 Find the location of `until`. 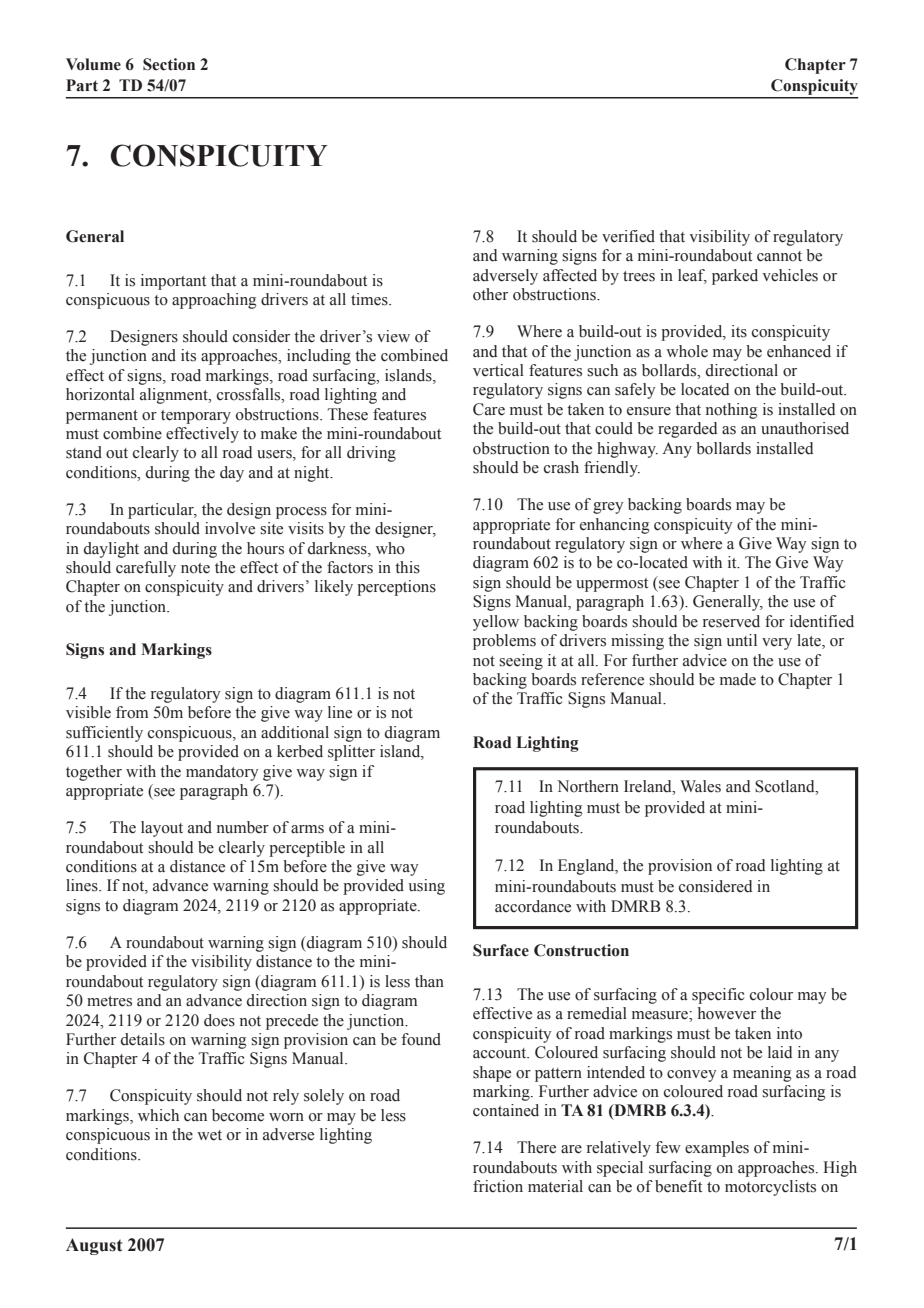

until is located at coordinates (741, 640).
